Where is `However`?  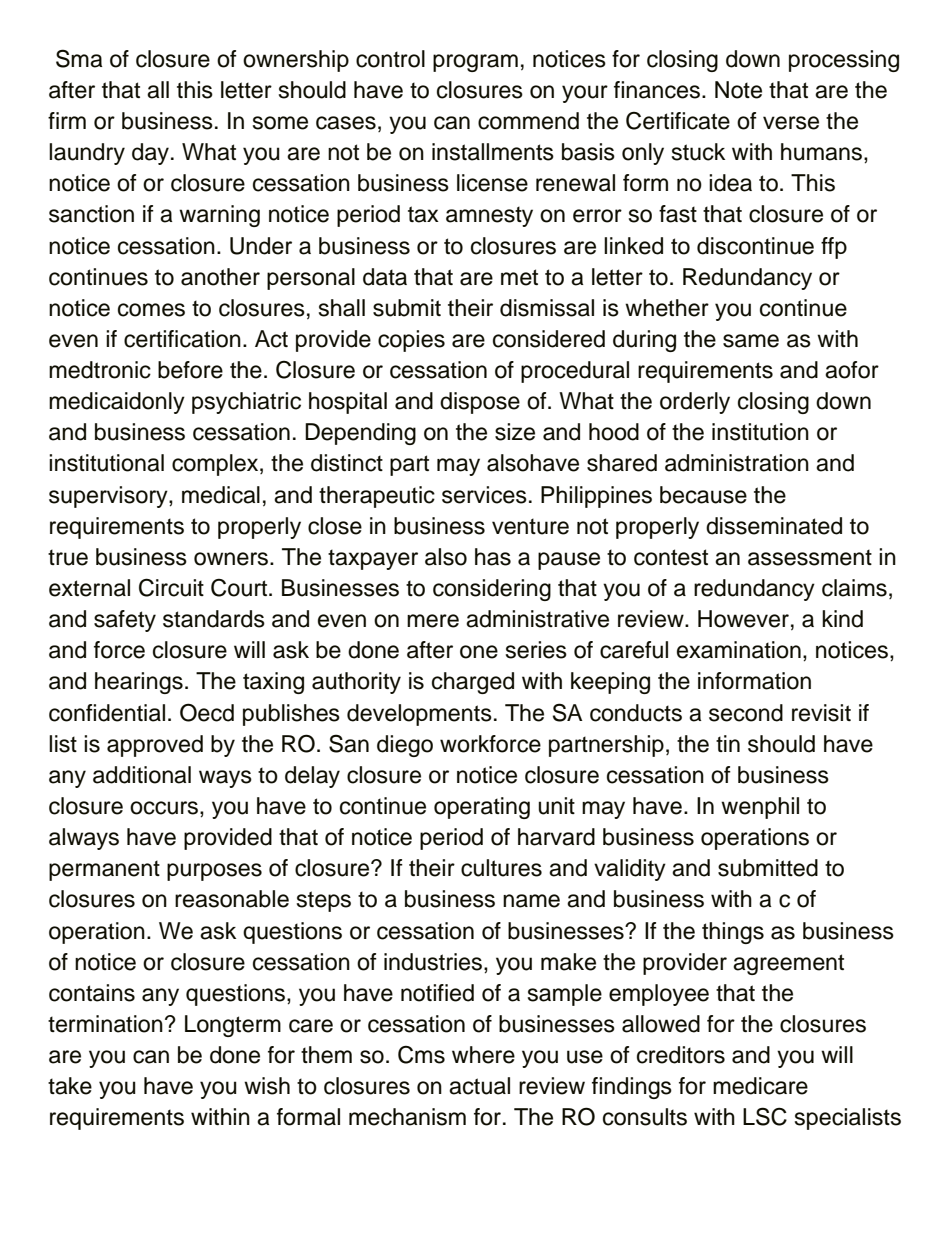 However is located at coordinates (743, 619).
